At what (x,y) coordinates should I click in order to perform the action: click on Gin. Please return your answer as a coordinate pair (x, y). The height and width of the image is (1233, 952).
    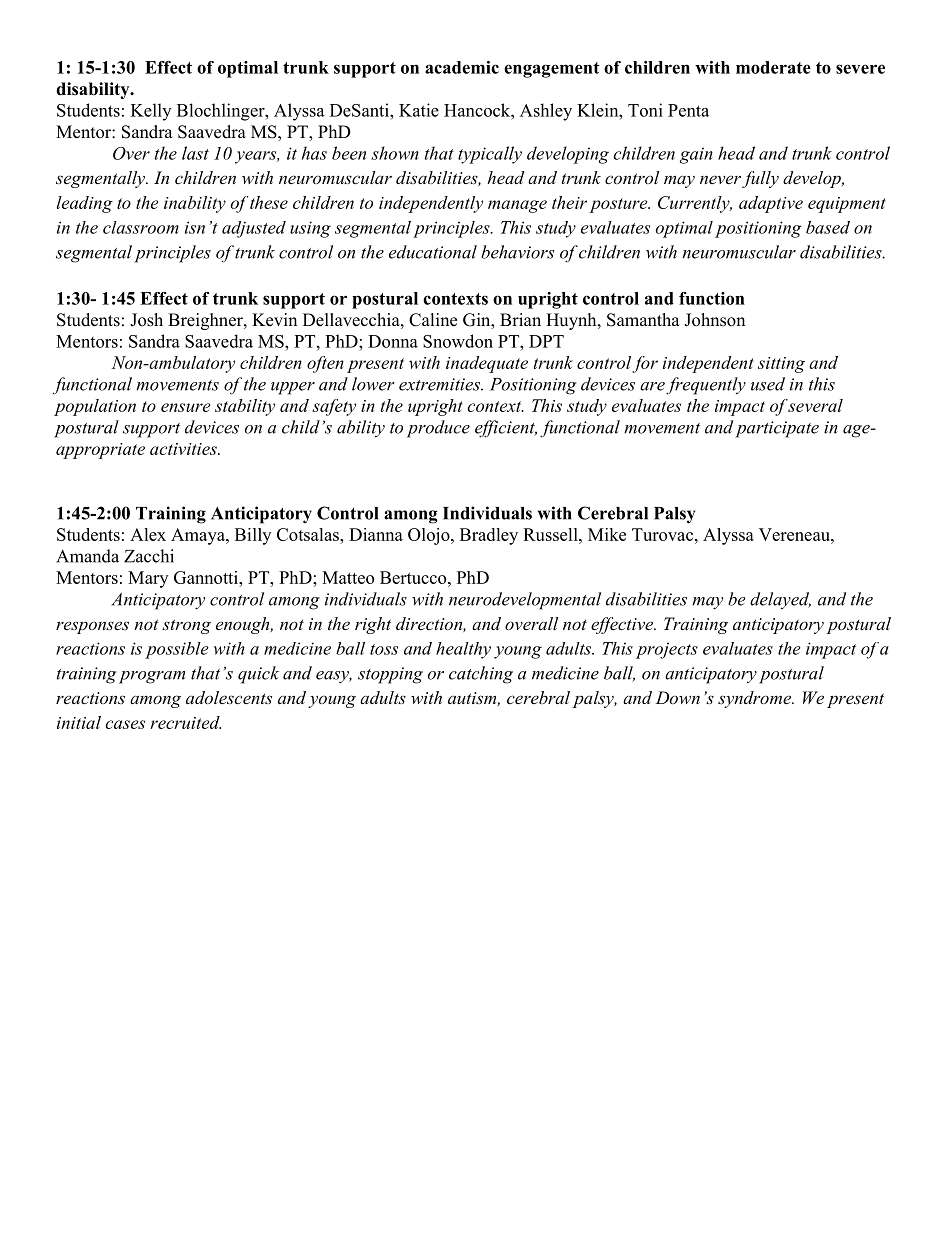
    Looking at the image, I should click on (477, 321).
